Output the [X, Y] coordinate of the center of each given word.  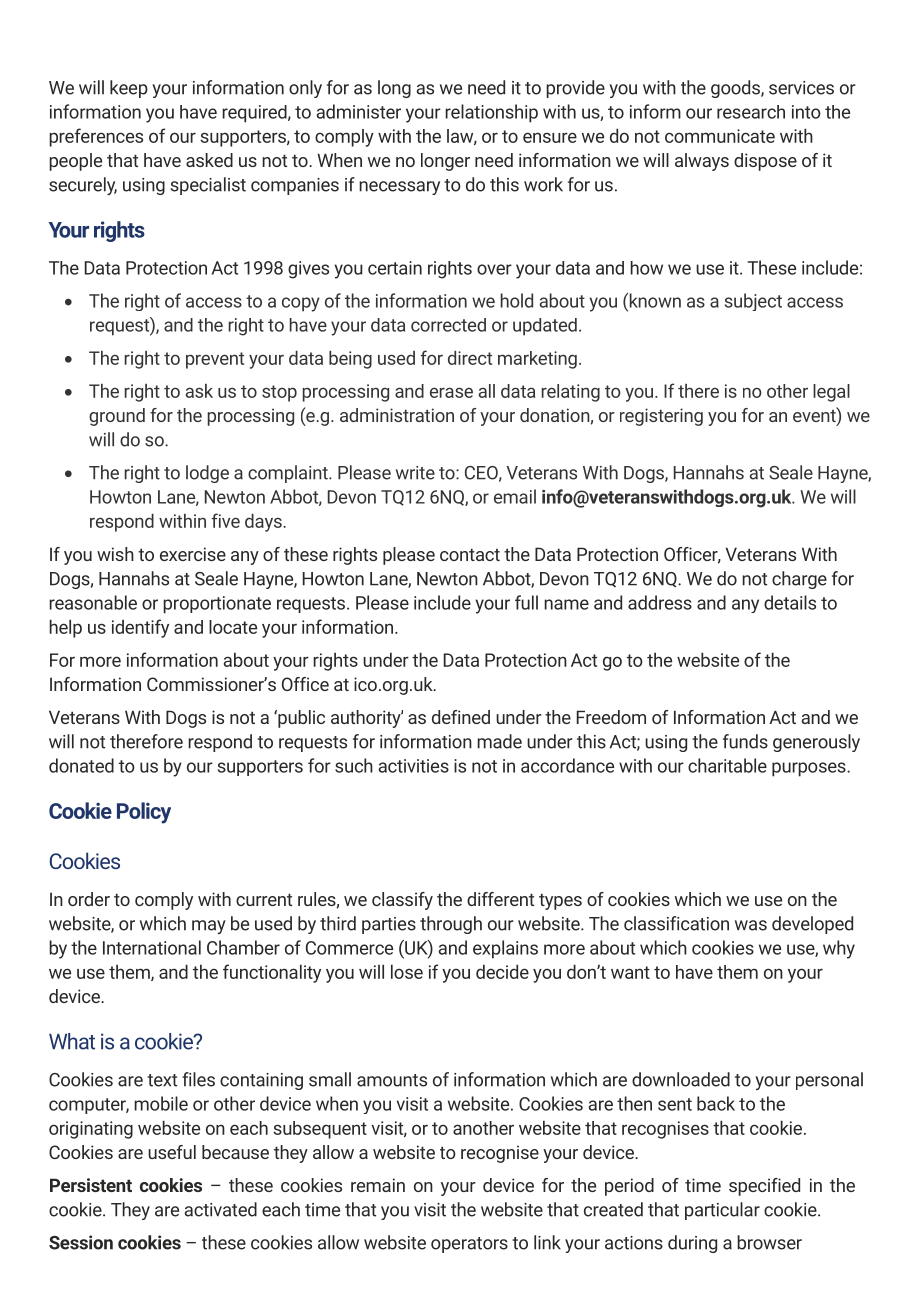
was [751, 925]
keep [129, 89]
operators [469, 1245]
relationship [491, 113]
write [415, 473]
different [500, 899]
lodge [207, 474]
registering [661, 417]
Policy [144, 813]
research [751, 112]
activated [220, 1209]
